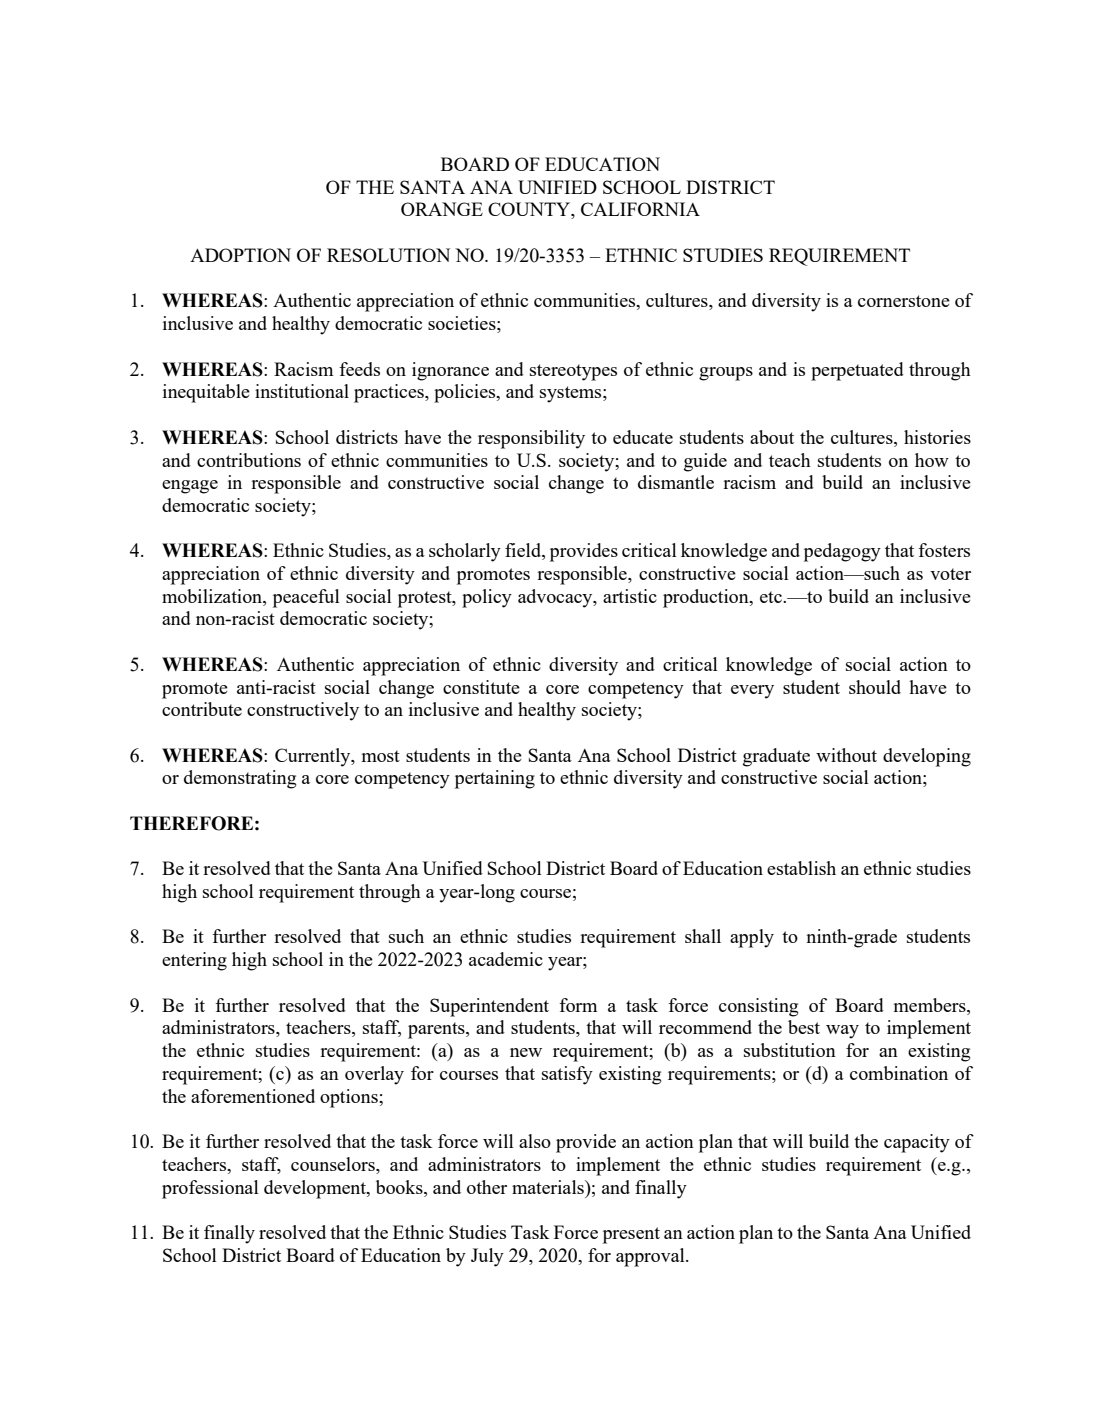  What do you see at coordinates (549, 1187) in the image?
I see `materials` at bounding box center [549, 1187].
